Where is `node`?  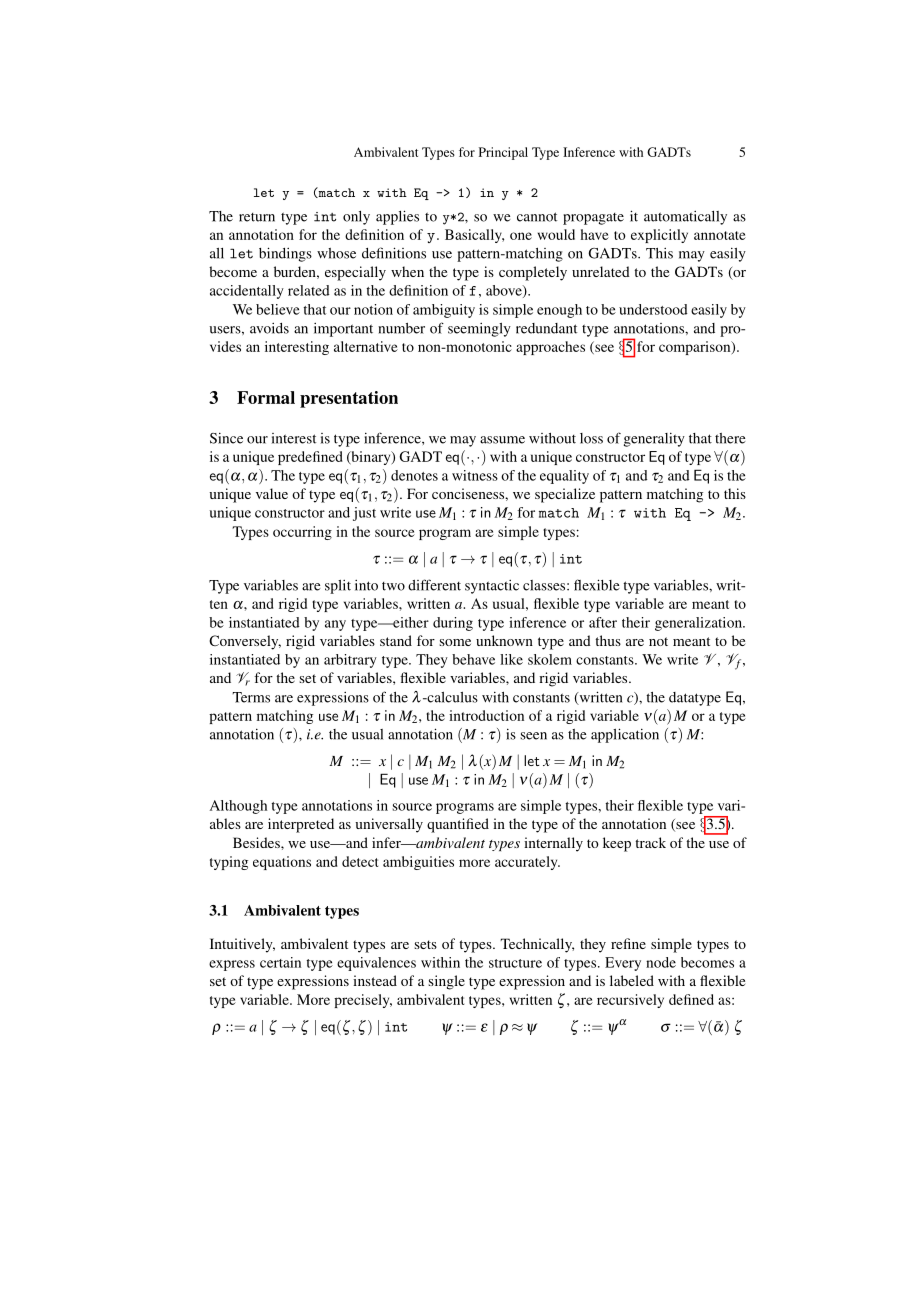 node is located at coordinates (661, 962).
